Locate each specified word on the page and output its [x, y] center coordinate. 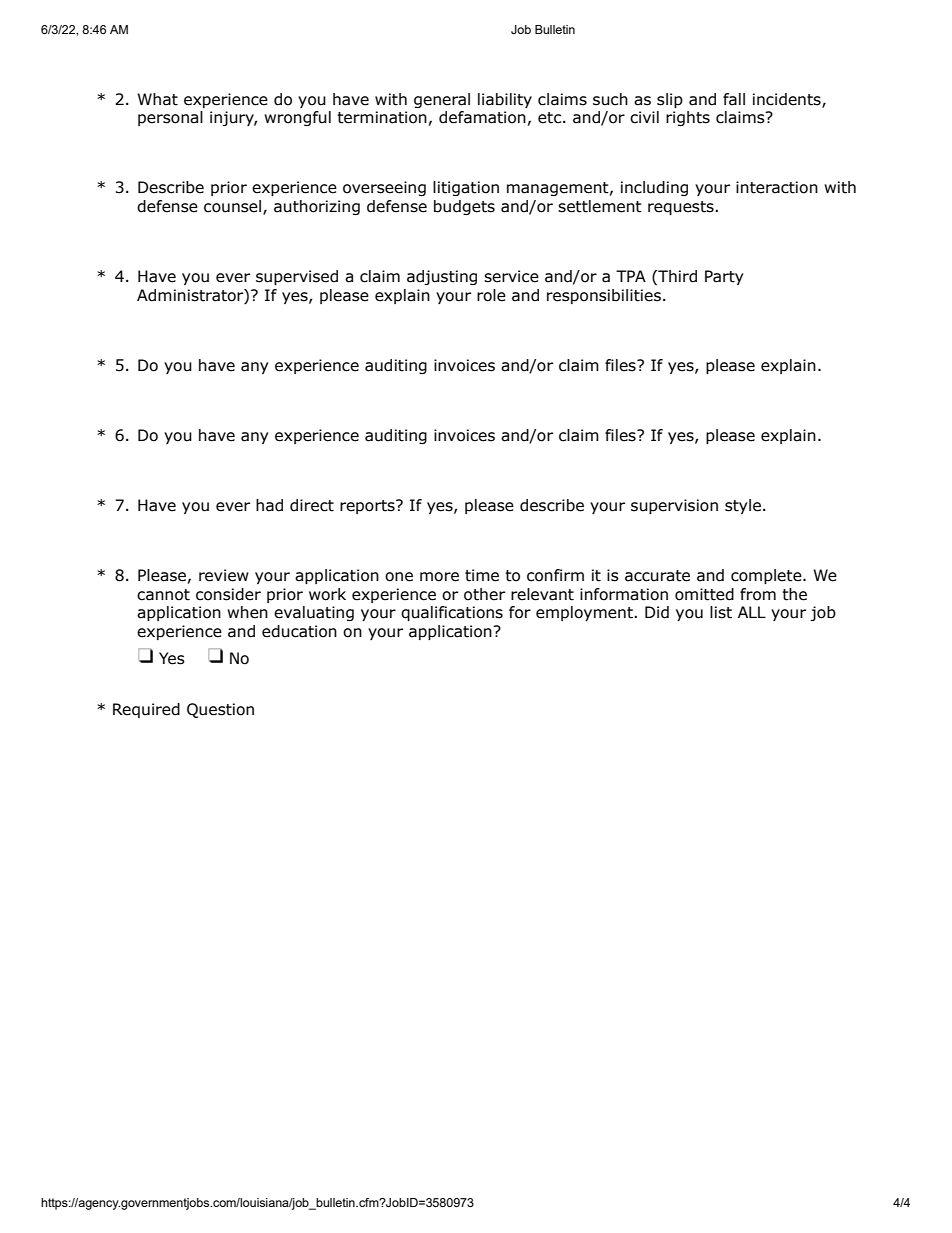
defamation [482, 117]
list [721, 612]
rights [688, 118]
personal [170, 118]
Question [220, 710]
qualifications [452, 613]
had [269, 505]
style [743, 506]
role [491, 295]
